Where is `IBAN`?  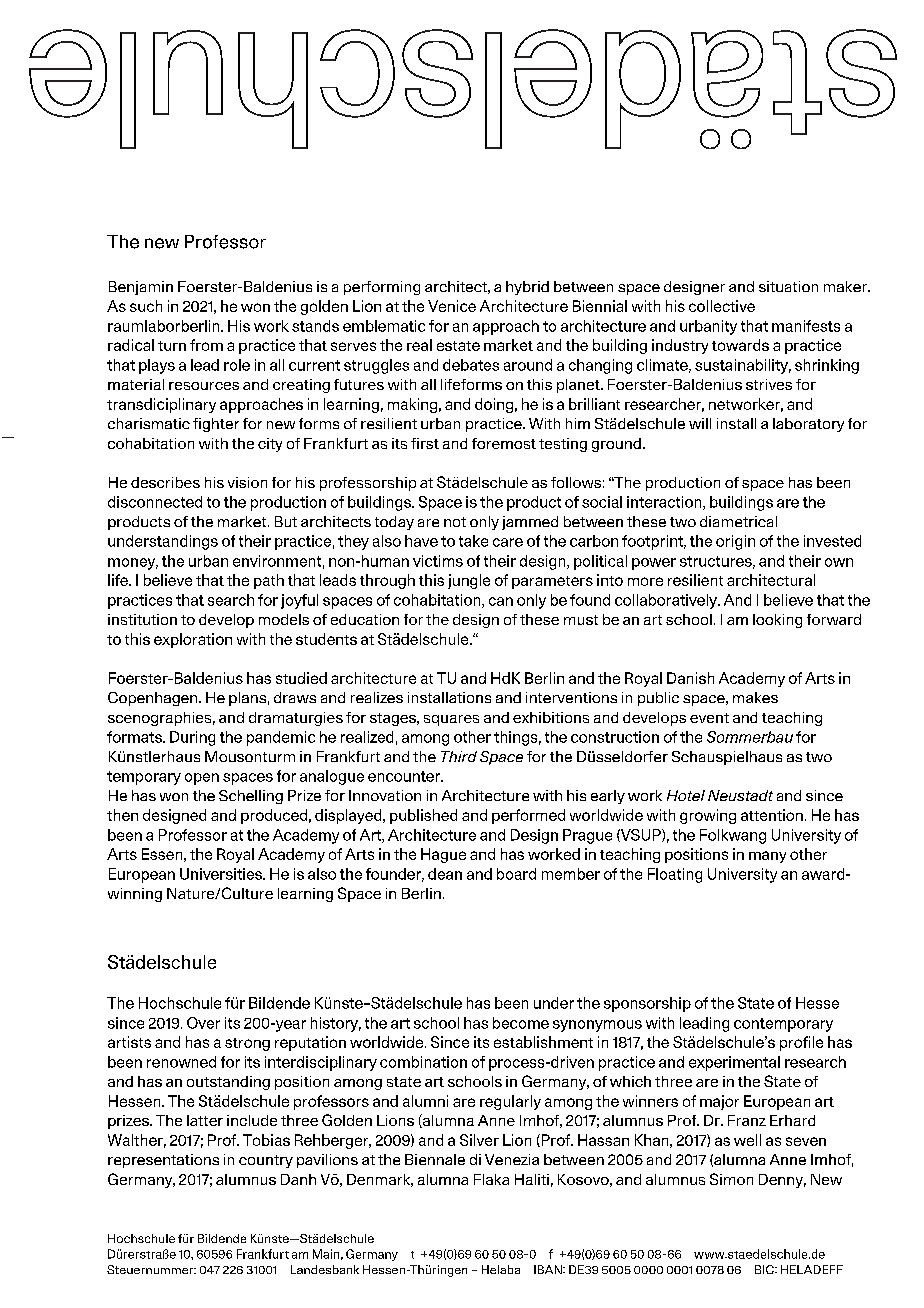
IBAN is located at coordinates (549, 1269).
